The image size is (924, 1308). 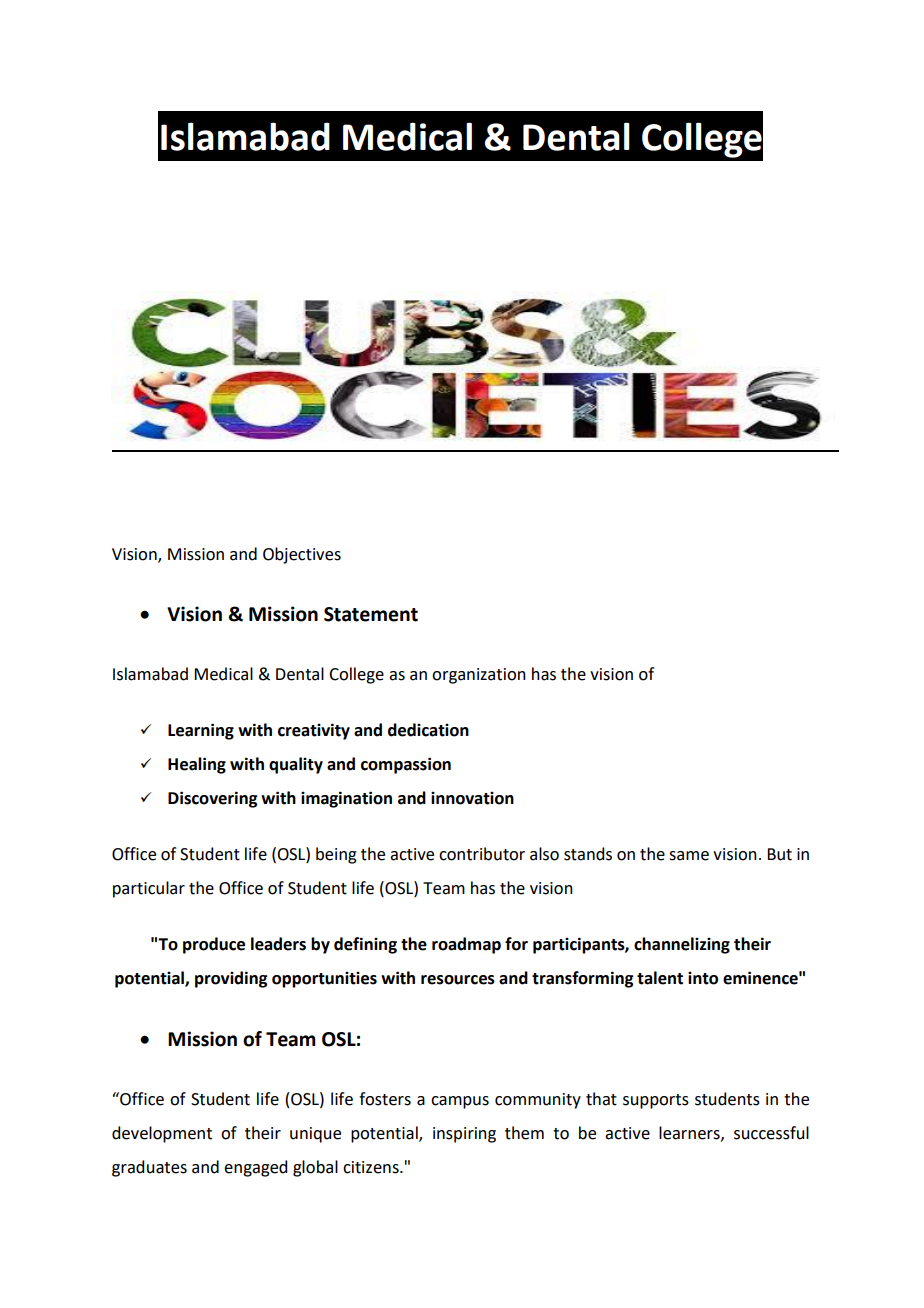 I want to click on Objectives, so click(x=302, y=555).
